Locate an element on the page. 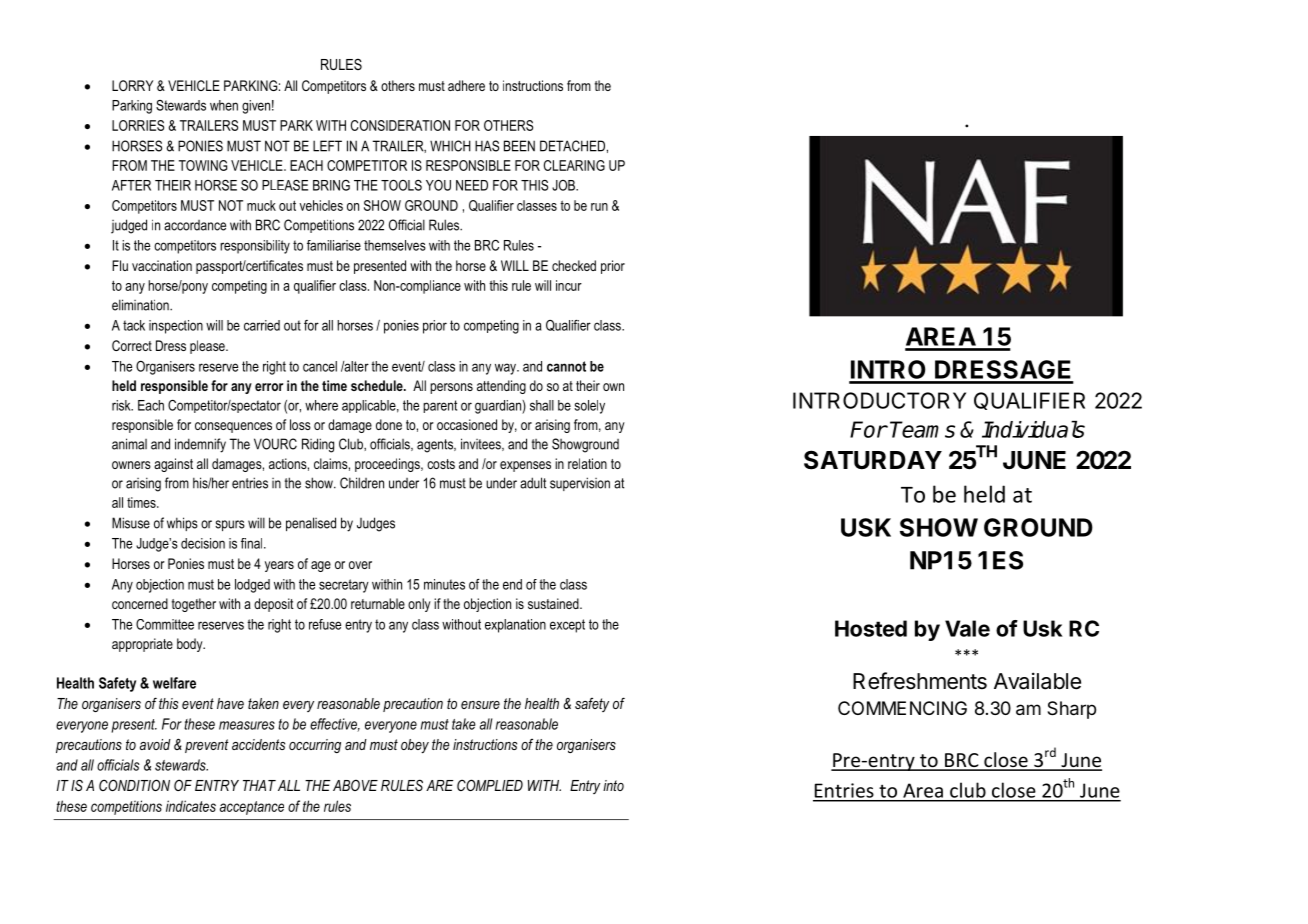 Image resolution: width=1308 pixels, height=924 pixels. BEEN is located at coordinates (519, 146).
